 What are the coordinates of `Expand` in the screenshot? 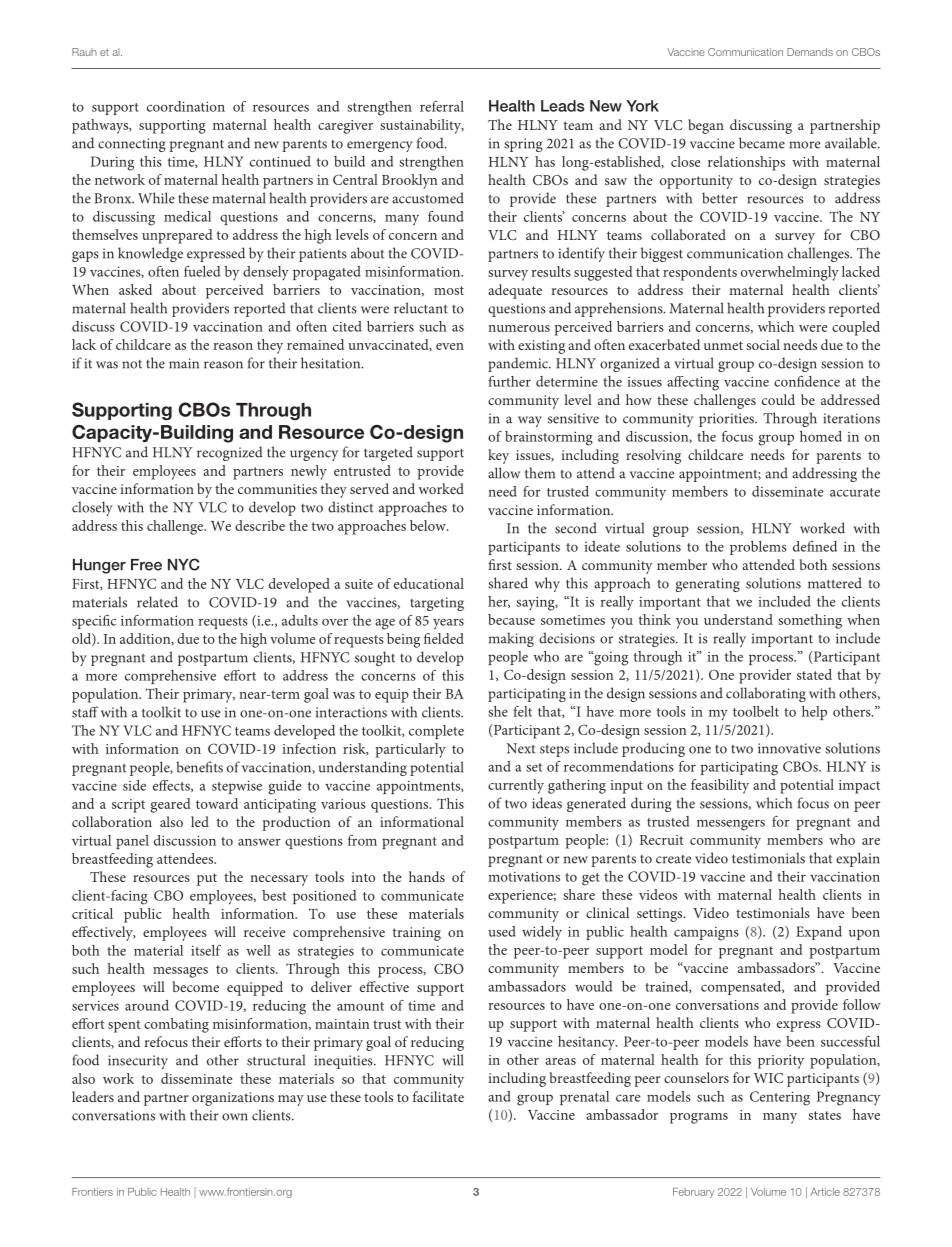 It's located at (819, 933).
